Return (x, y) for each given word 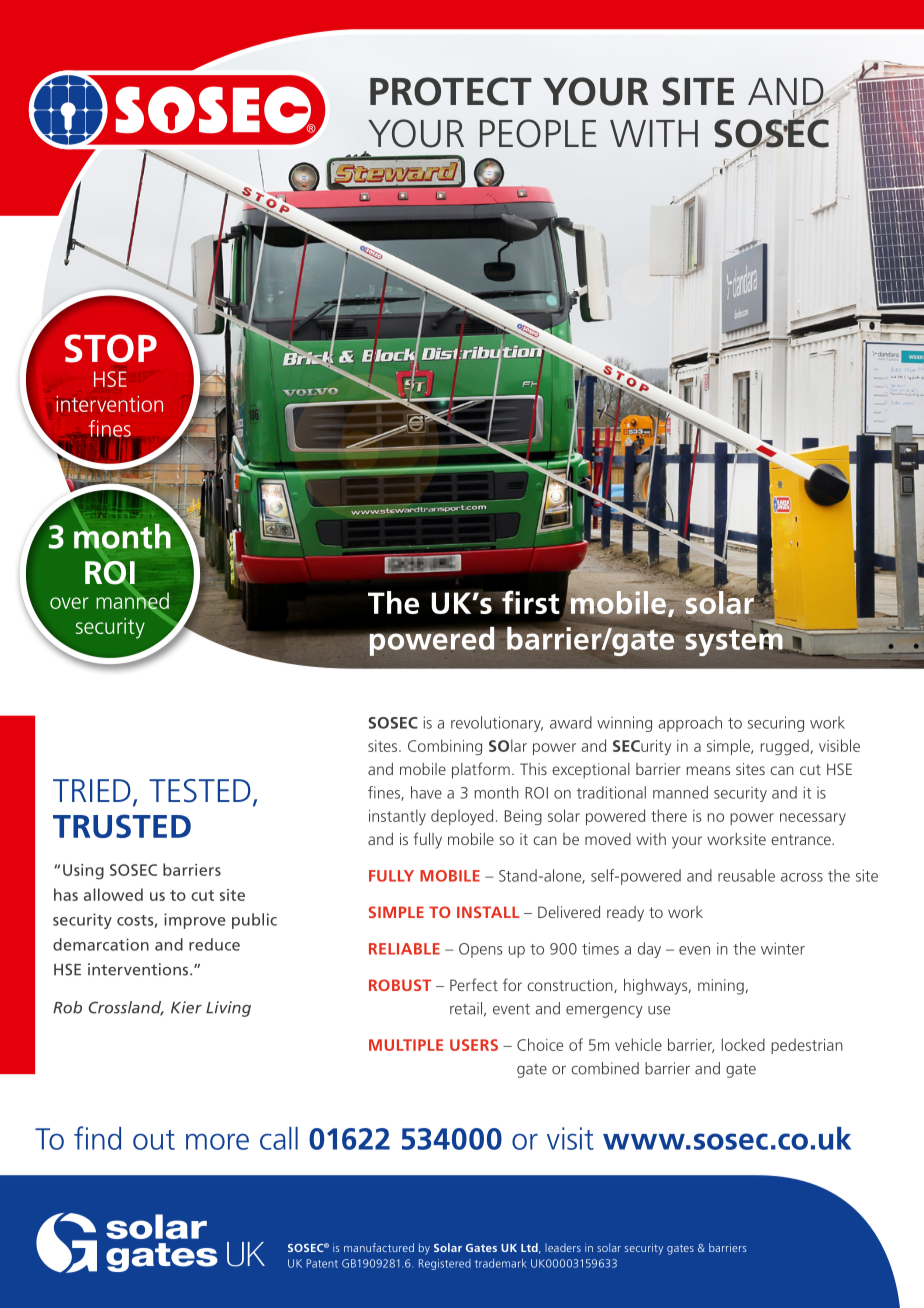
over (69, 603)
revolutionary (497, 724)
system (735, 641)
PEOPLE (538, 133)
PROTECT (450, 91)
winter (783, 948)
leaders (563, 1247)
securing (776, 724)
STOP (111, 348)
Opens (480, 950)
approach (690, 724)
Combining (445, 747)
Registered (445, 1264)
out (154, 1140)
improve (194, 921)
